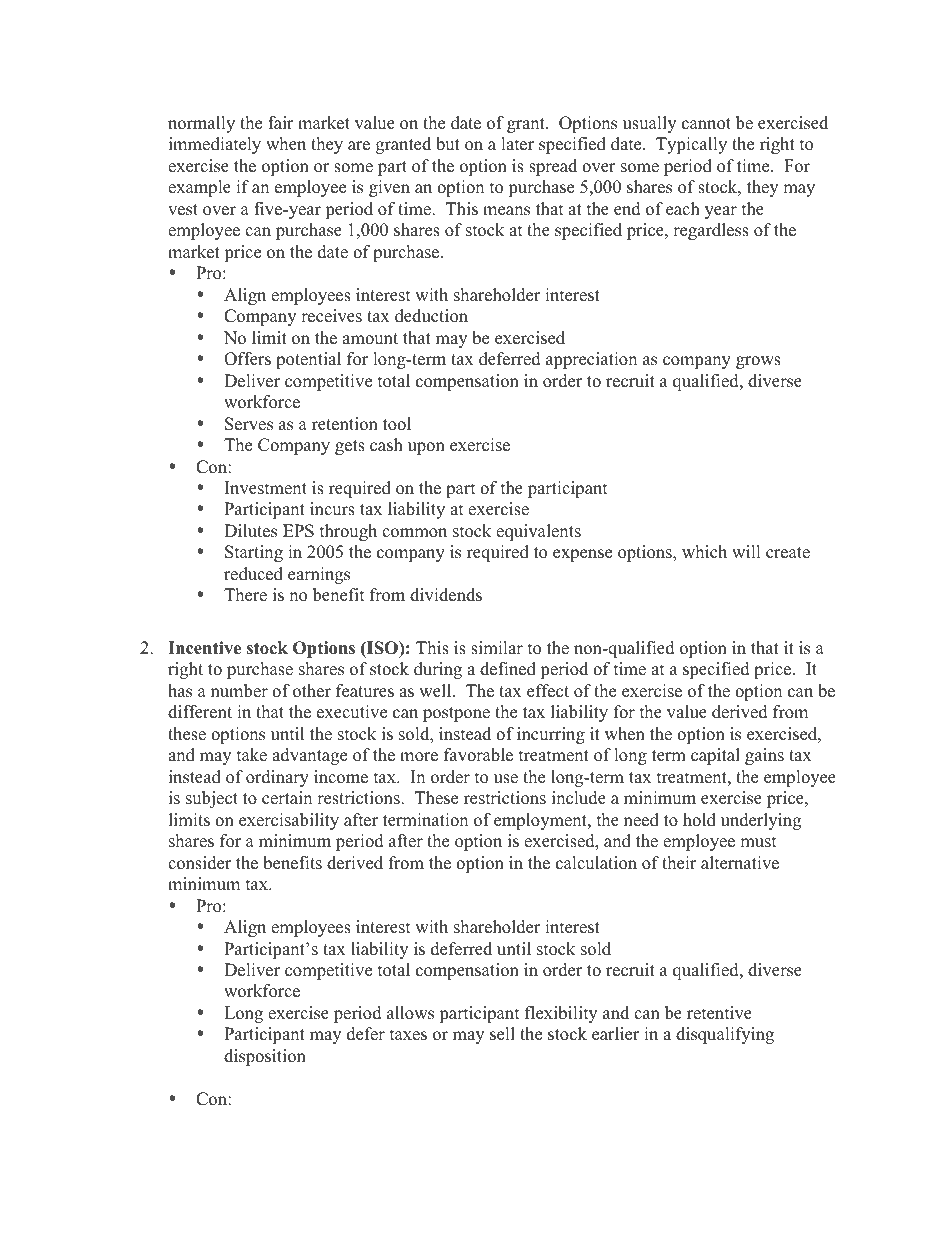 This image has height=1233, width=952. I want to click on fair, so click(281, 122).
